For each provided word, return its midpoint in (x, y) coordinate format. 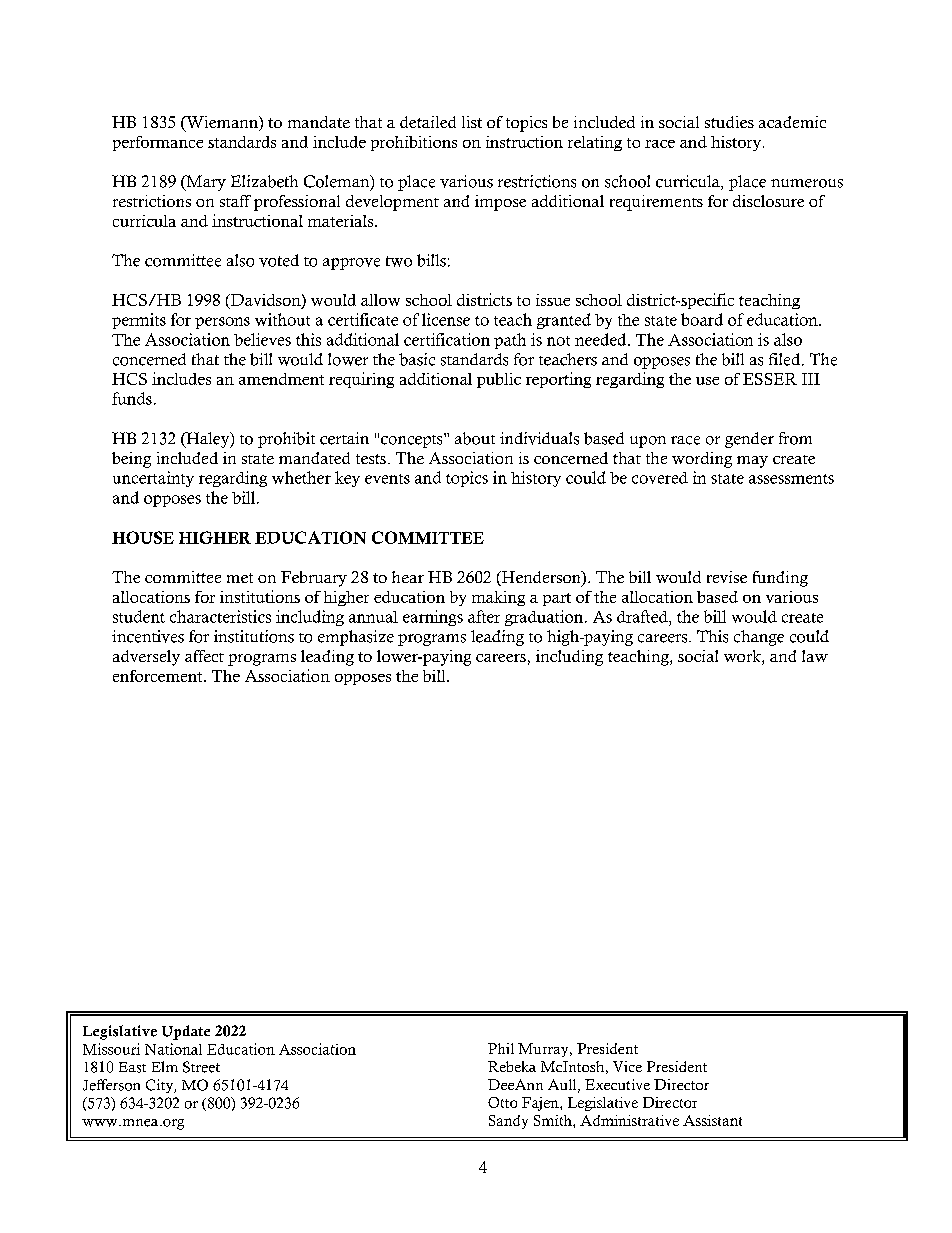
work (743, 657)
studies (729, 122)
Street (201, 1067)
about (475, 438)
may (752, 462)
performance (158, 143)
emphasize (356, 638)
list (472, 122)
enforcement (159, 676)
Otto (502, 1102)
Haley (208, 440)
